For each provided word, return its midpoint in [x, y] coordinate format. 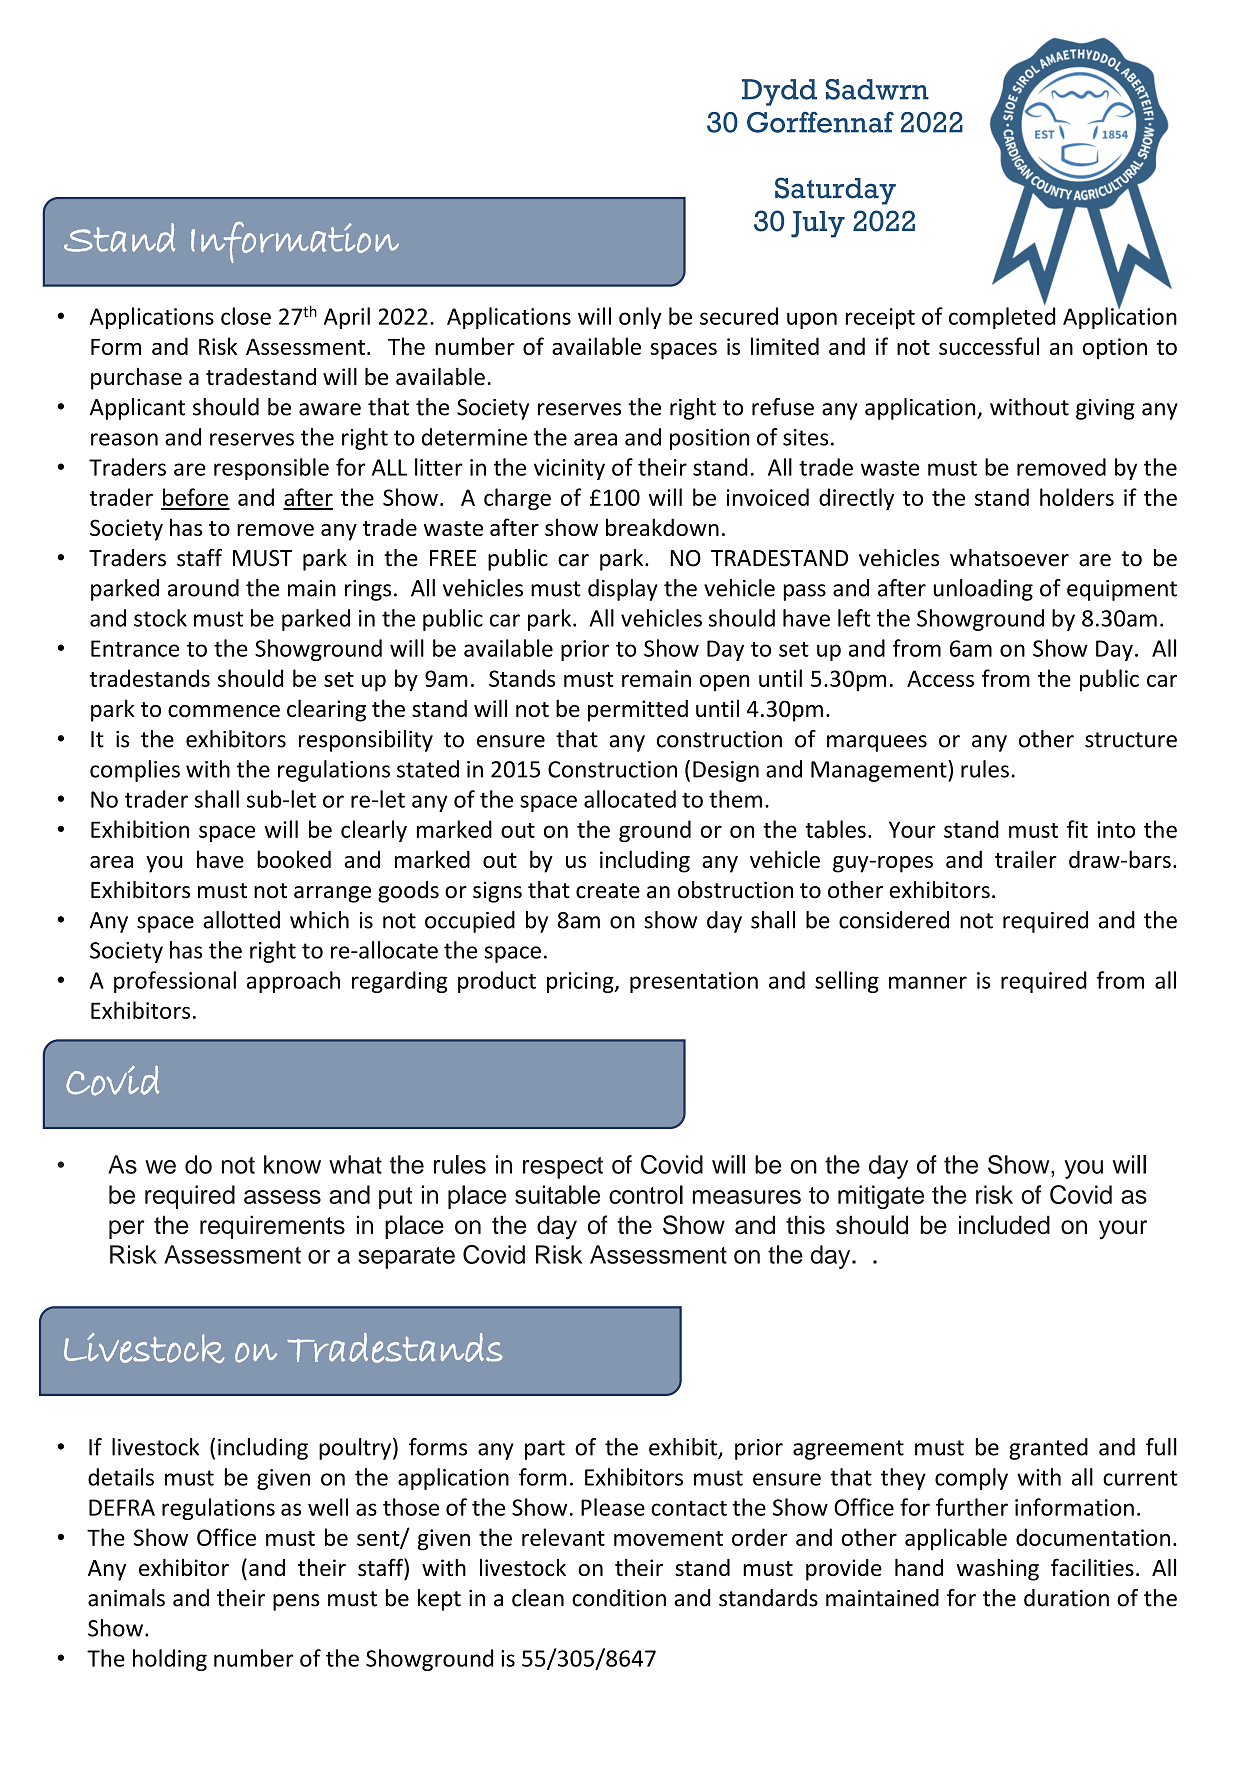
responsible [271, 469]
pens [296, 1602]
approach [293, 982]
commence [224, 711]
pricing [581, 982]
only [640, 318]
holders [1077, 497]
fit [1077, 829]
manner [928, 982]
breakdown [662, 527]
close [246, 316]
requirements [272, 1227]
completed [1002, 318]
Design [726, 771]
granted [1048, 1449]
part [545, 1450]
